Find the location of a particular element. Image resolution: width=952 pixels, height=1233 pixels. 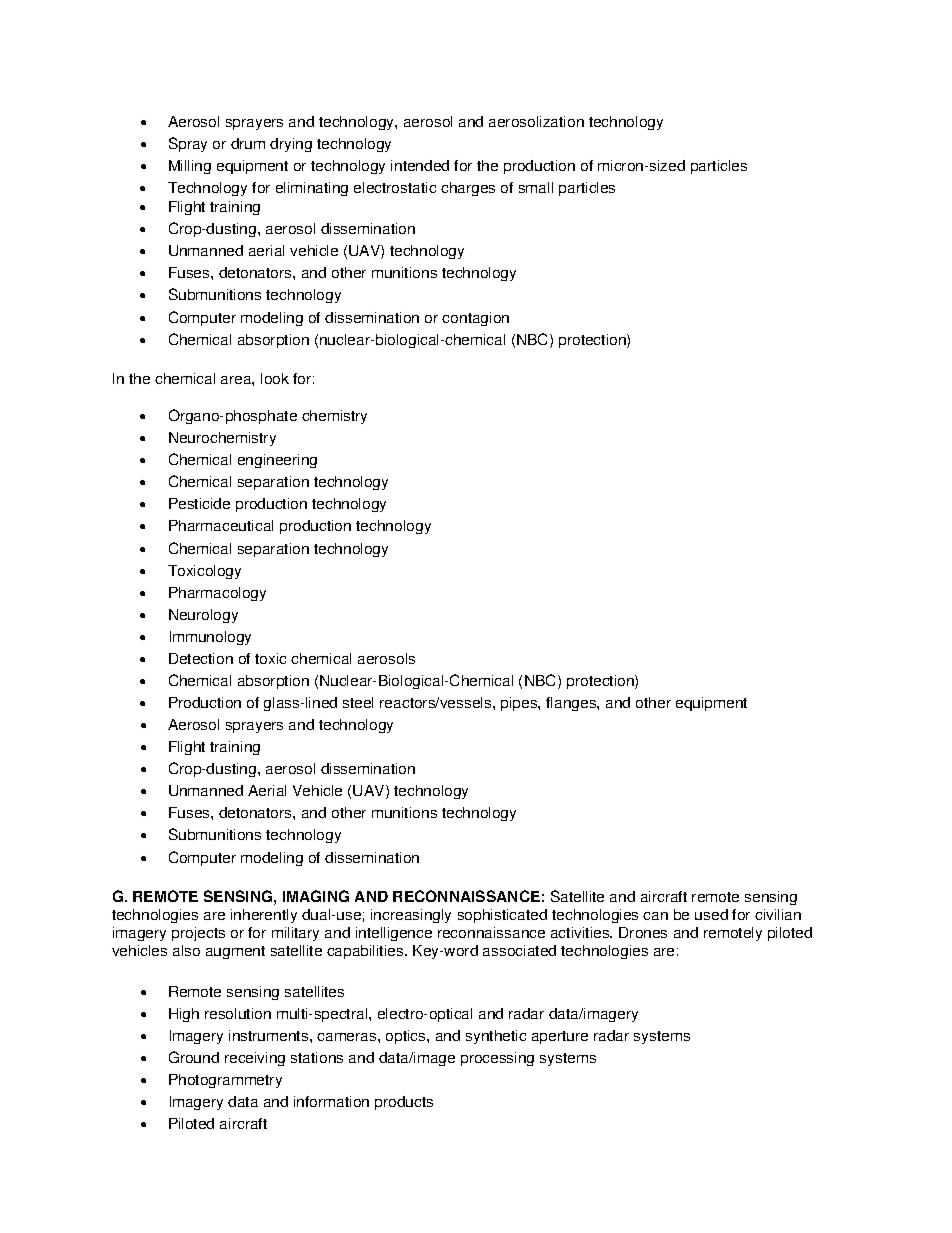

used is located at coordinates (711, 914).
